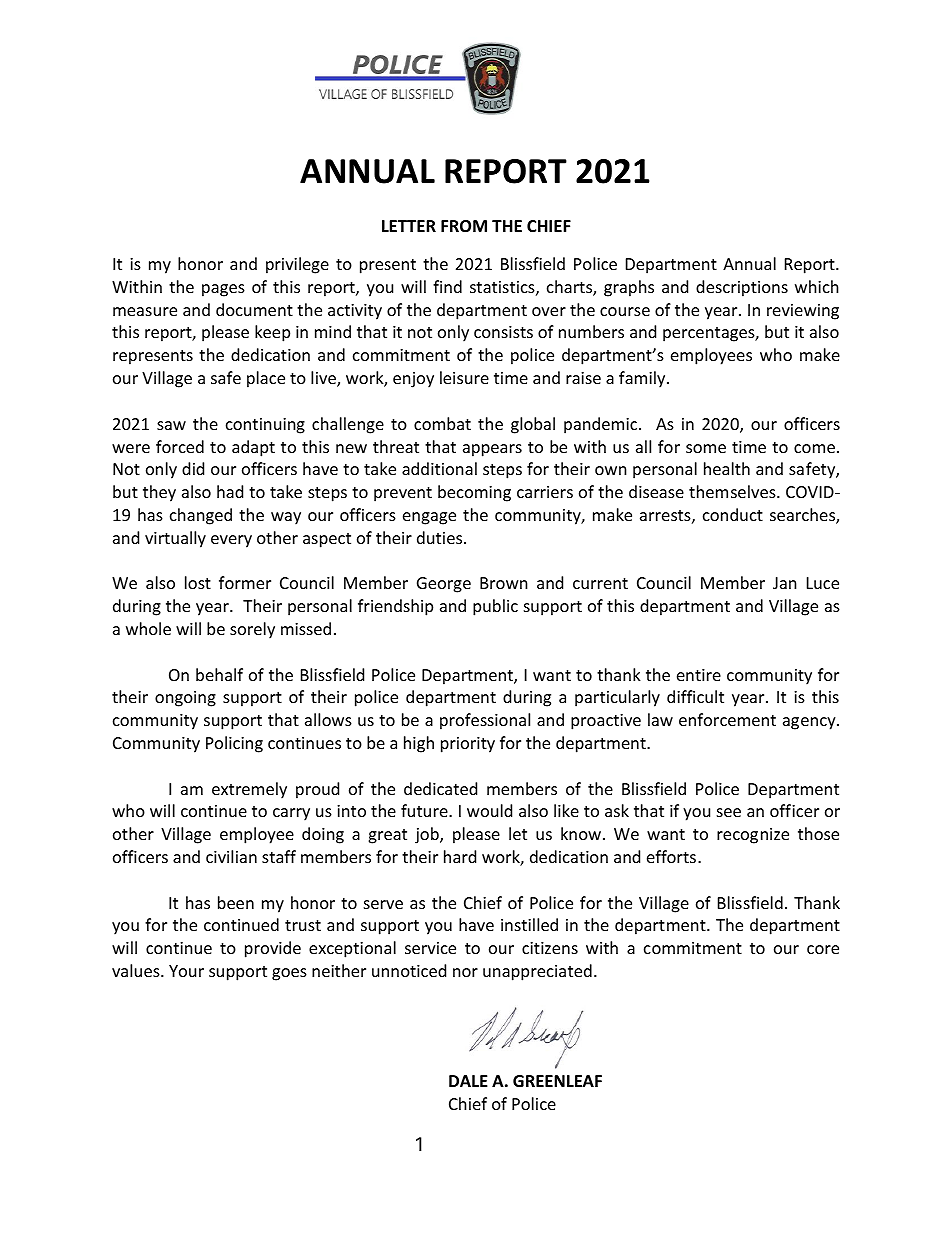 Image resolution: width=952 pixels, height=1233 pixels. I want to click on descriptions, so click(742, 288).
